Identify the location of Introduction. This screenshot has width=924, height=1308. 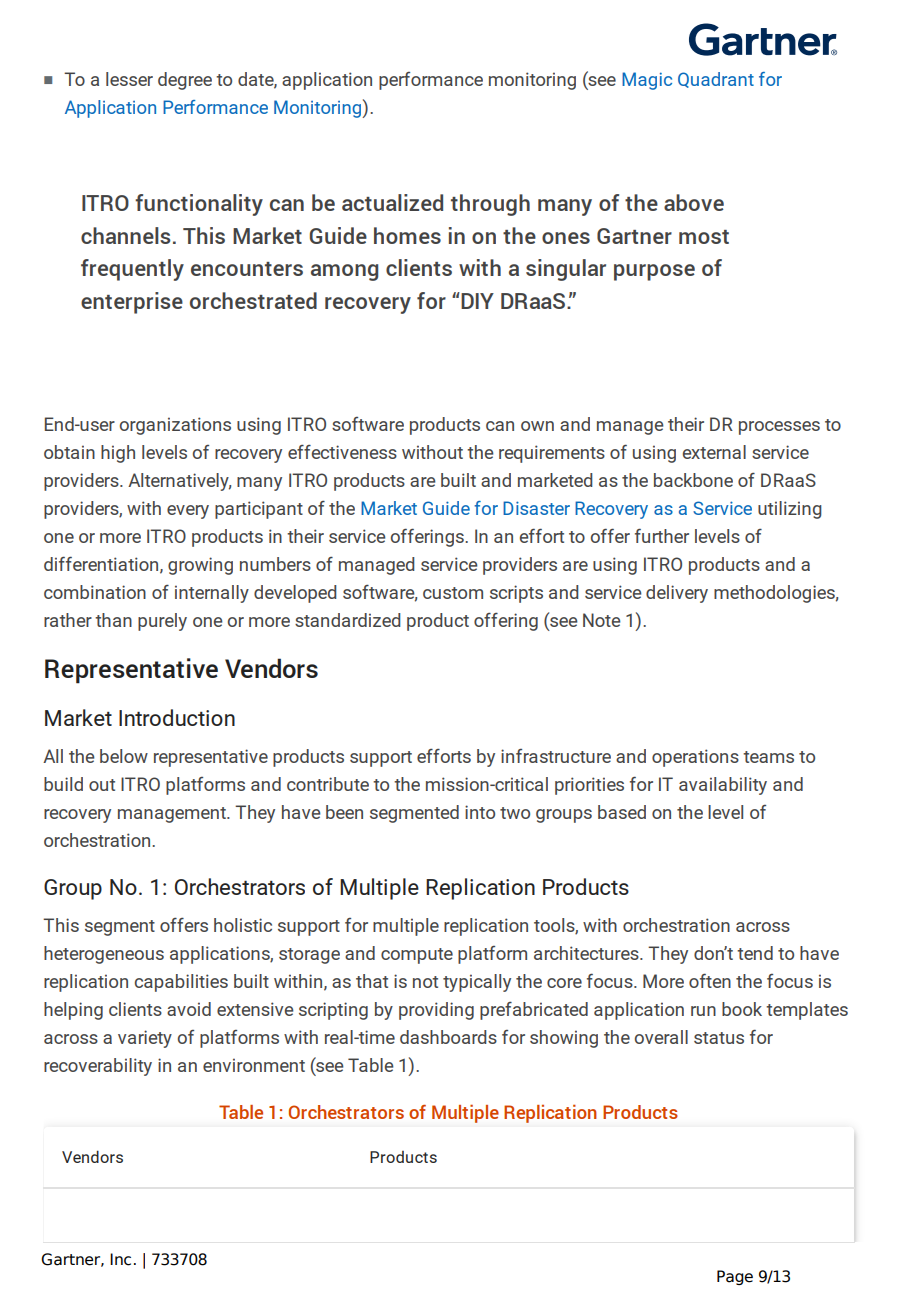
(177, 717).
